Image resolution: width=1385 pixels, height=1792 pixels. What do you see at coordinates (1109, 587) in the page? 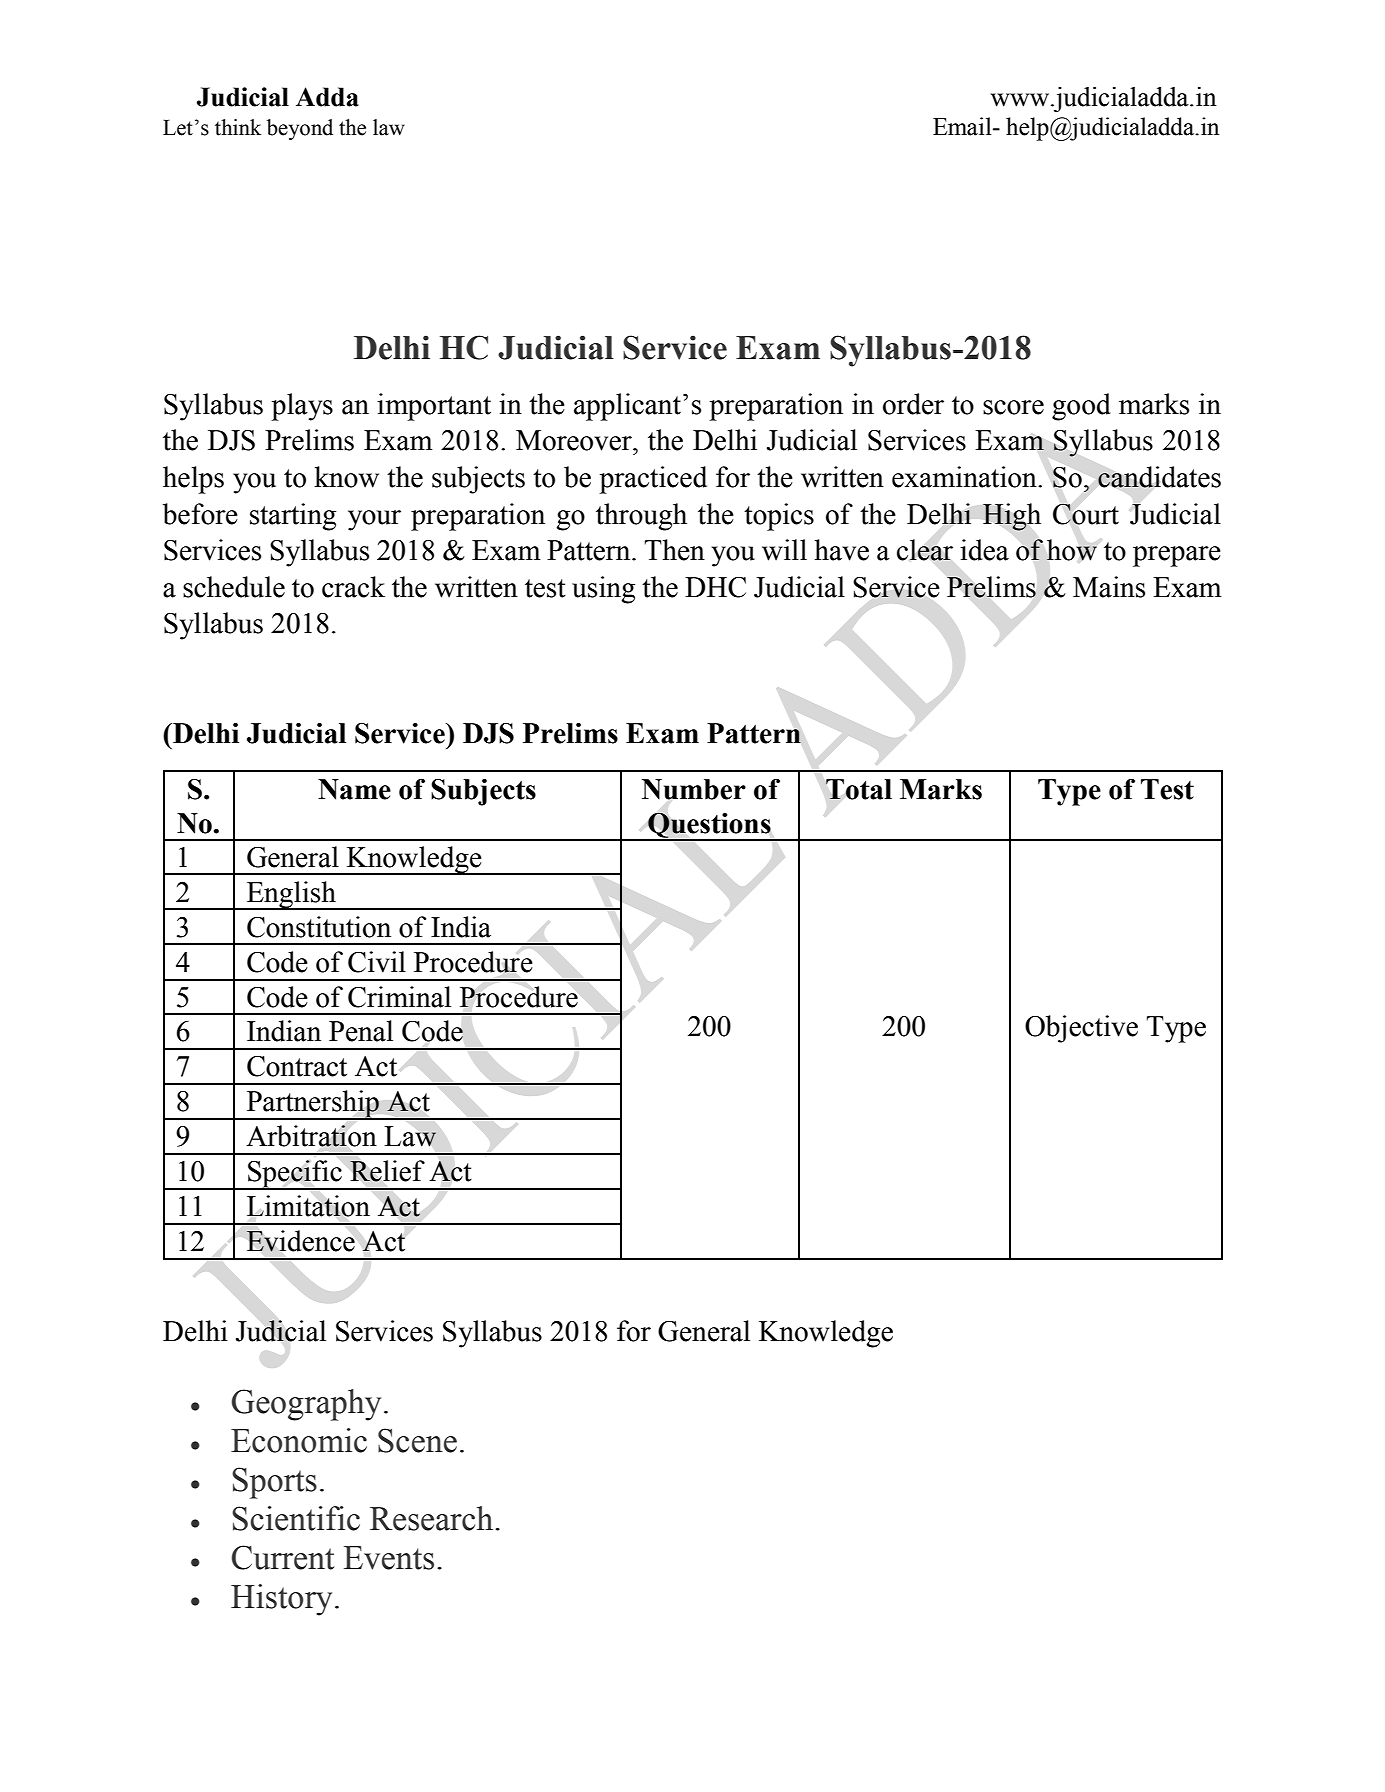
I see `Mains` at bounding box center [1109, 587].
